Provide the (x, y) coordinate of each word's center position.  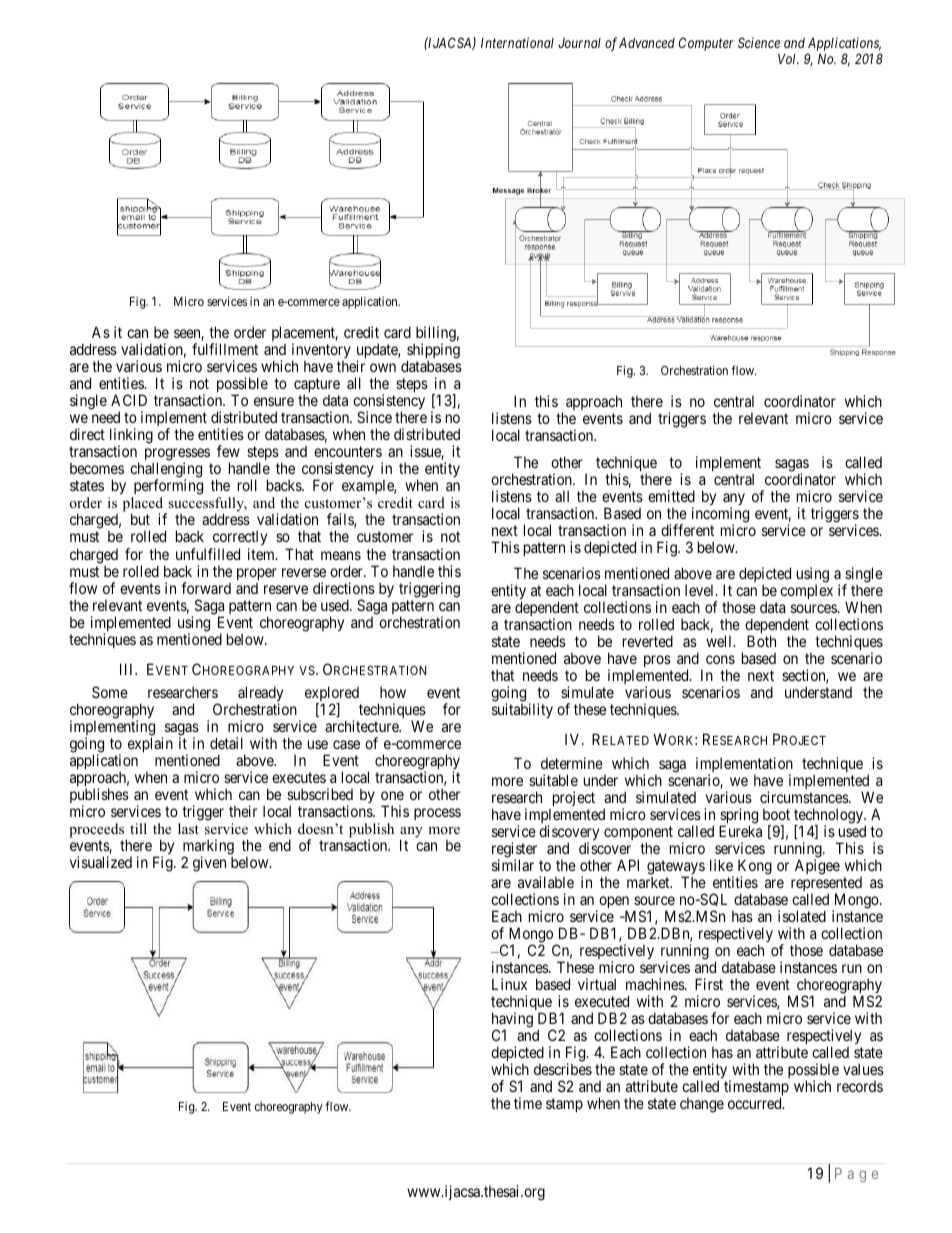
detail (226, 743)
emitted (671, 496)
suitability (522, 710)
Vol (788, 59)
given (209, 864)
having (512, 1021)
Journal (579, 43)
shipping (433, 352)
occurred (756, 1103)
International (517, 42)
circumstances (805, 797)
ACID (129, 400)
